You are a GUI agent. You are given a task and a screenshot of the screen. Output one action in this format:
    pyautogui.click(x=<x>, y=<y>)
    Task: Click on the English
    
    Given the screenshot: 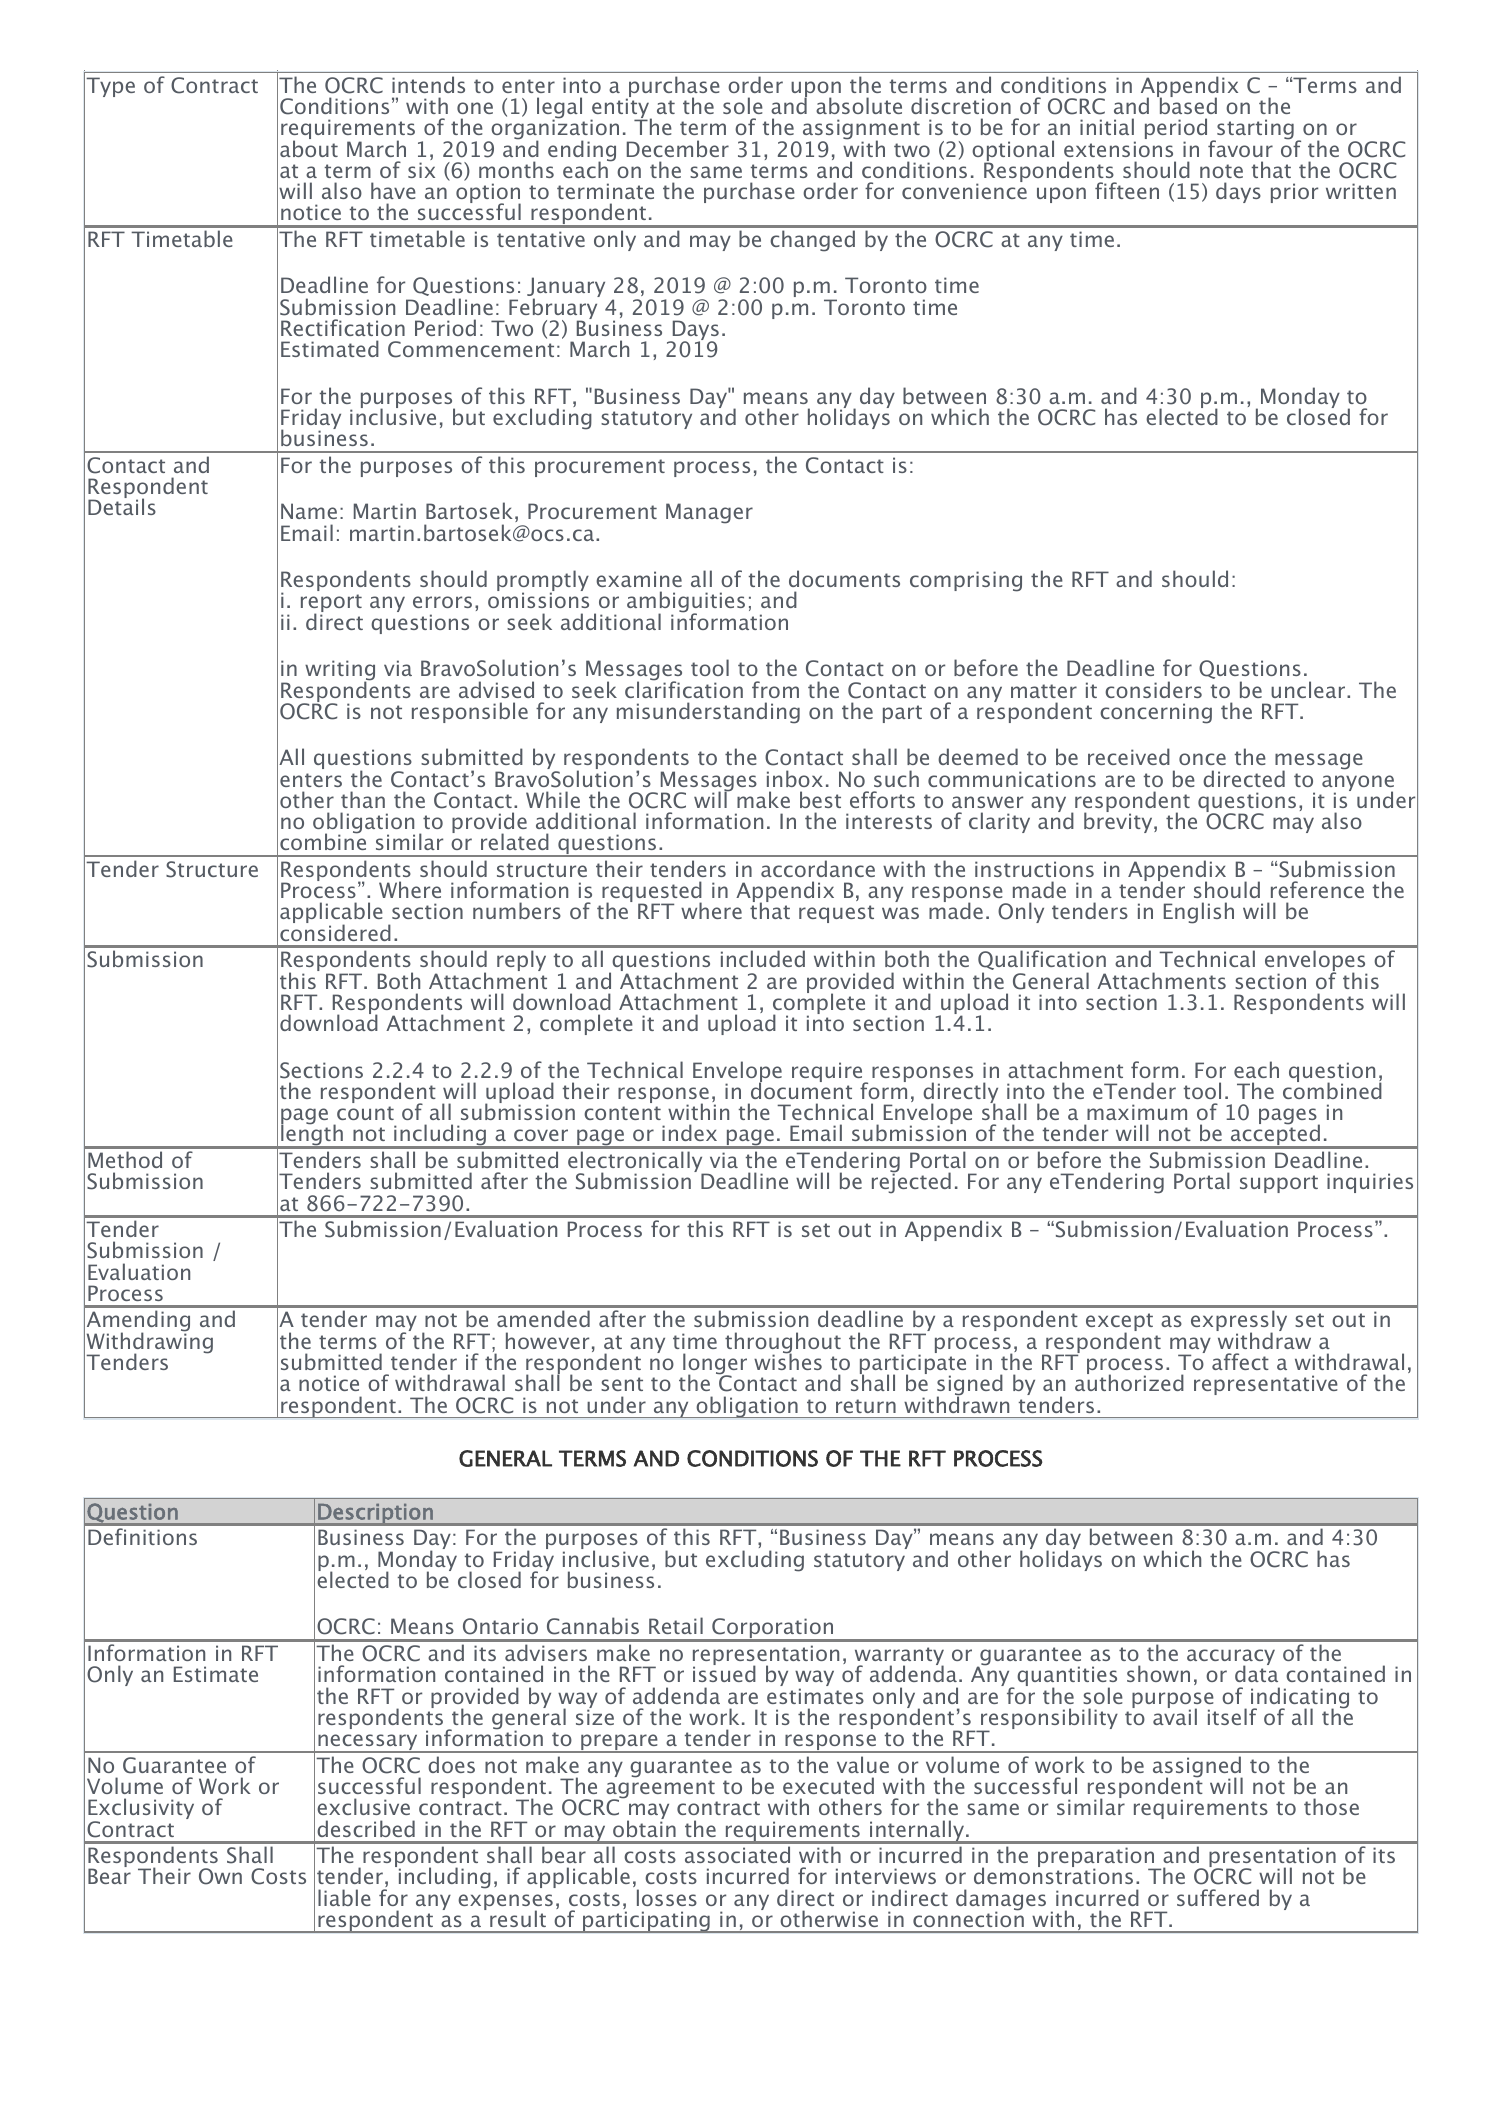 What is the action you would take?
    pyautogui.click(x=1199, y=913)
